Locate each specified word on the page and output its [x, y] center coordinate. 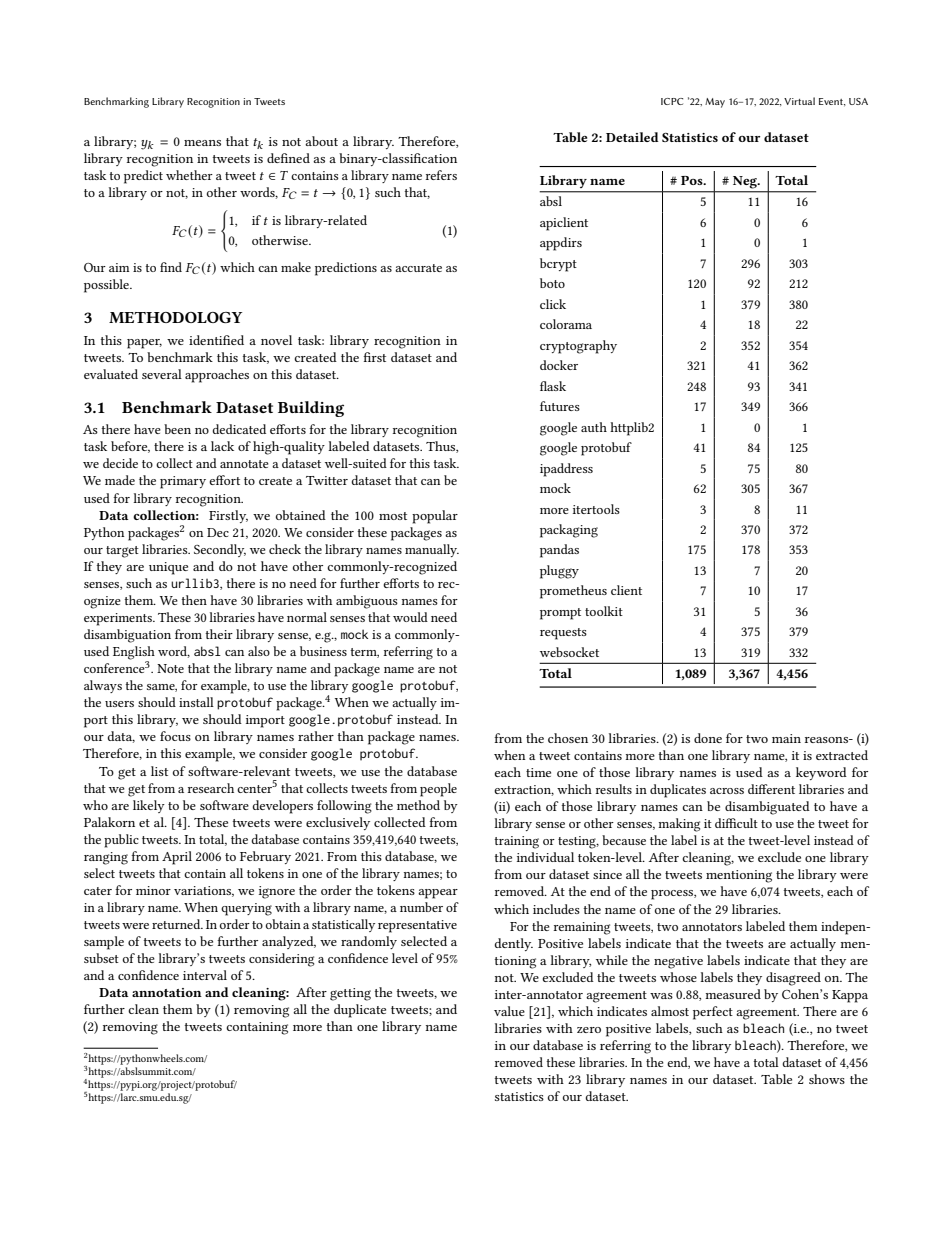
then [194, 600]
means [202, 143]
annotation [167, 992]
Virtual [799, 101]
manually [432, 550]
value [509, 1011]
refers [441, 175]
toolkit [604, 611]
